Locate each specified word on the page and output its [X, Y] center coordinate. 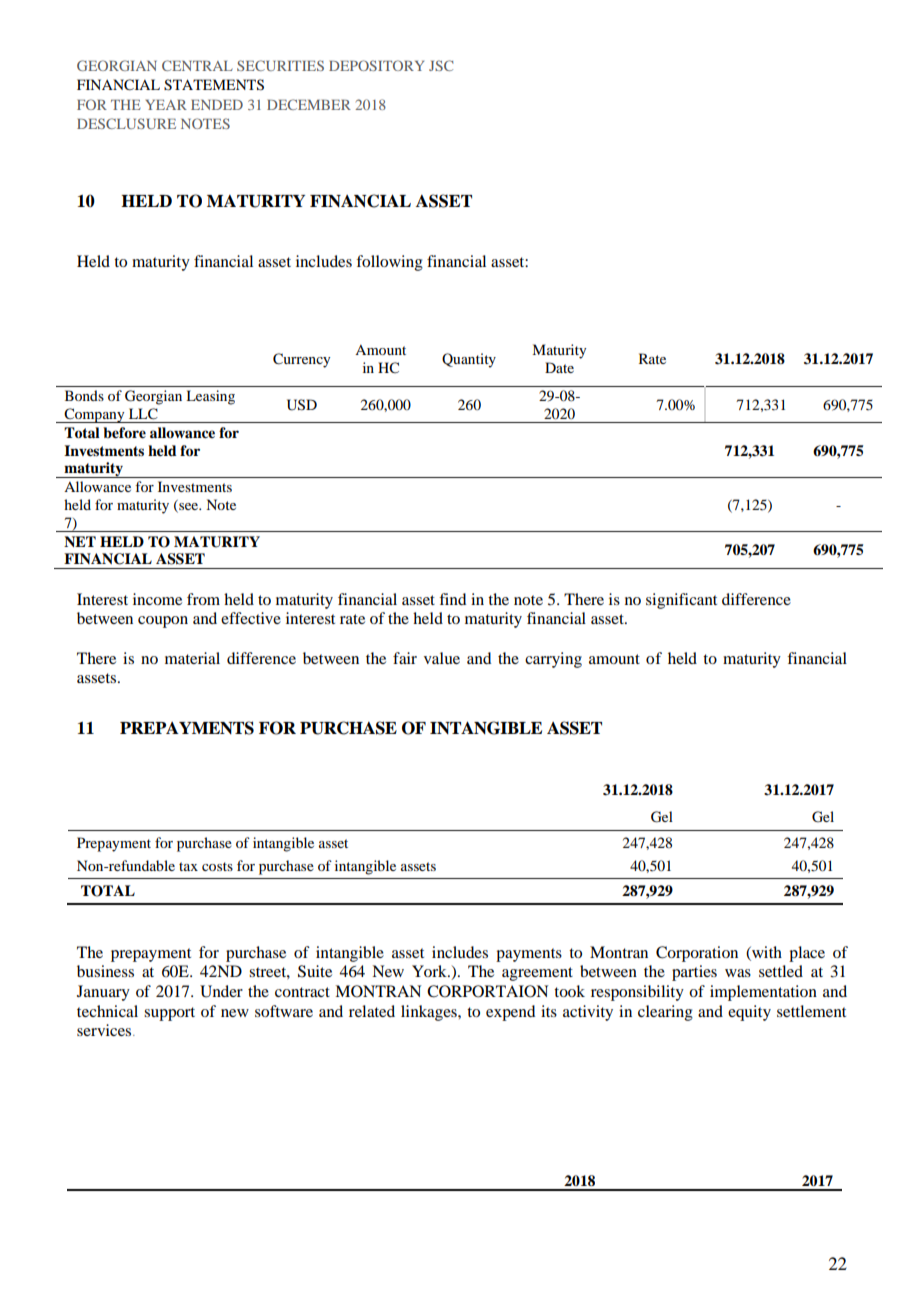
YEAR [166, 105]
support [169, 1014]
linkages [430, 1013]
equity [749, 1013]
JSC [441, 65]
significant [681, 601]
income [157, 599]
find [452, 599]
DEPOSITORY [376, 65]
